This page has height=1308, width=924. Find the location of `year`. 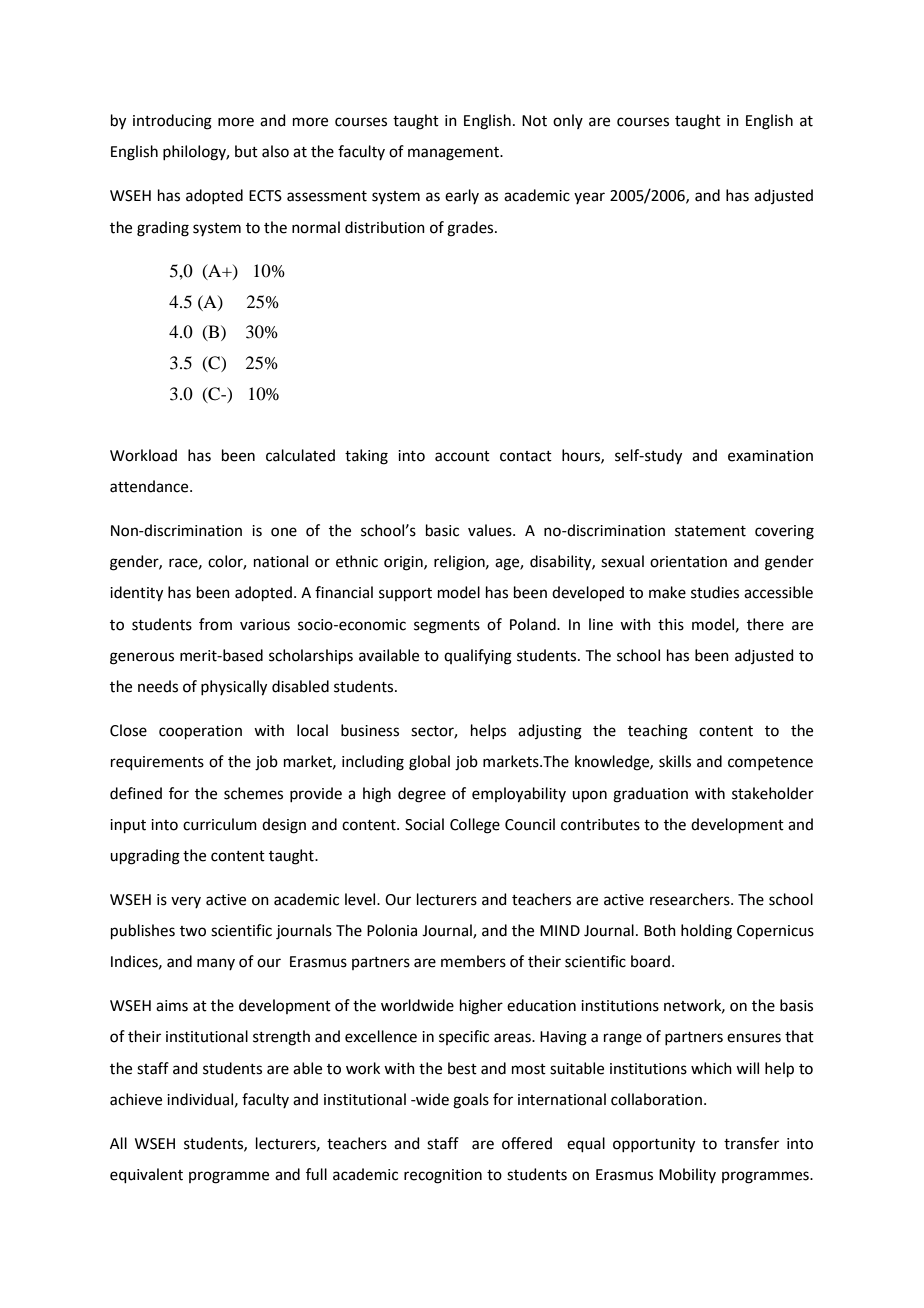

year is located at coordinates (589, 198).
